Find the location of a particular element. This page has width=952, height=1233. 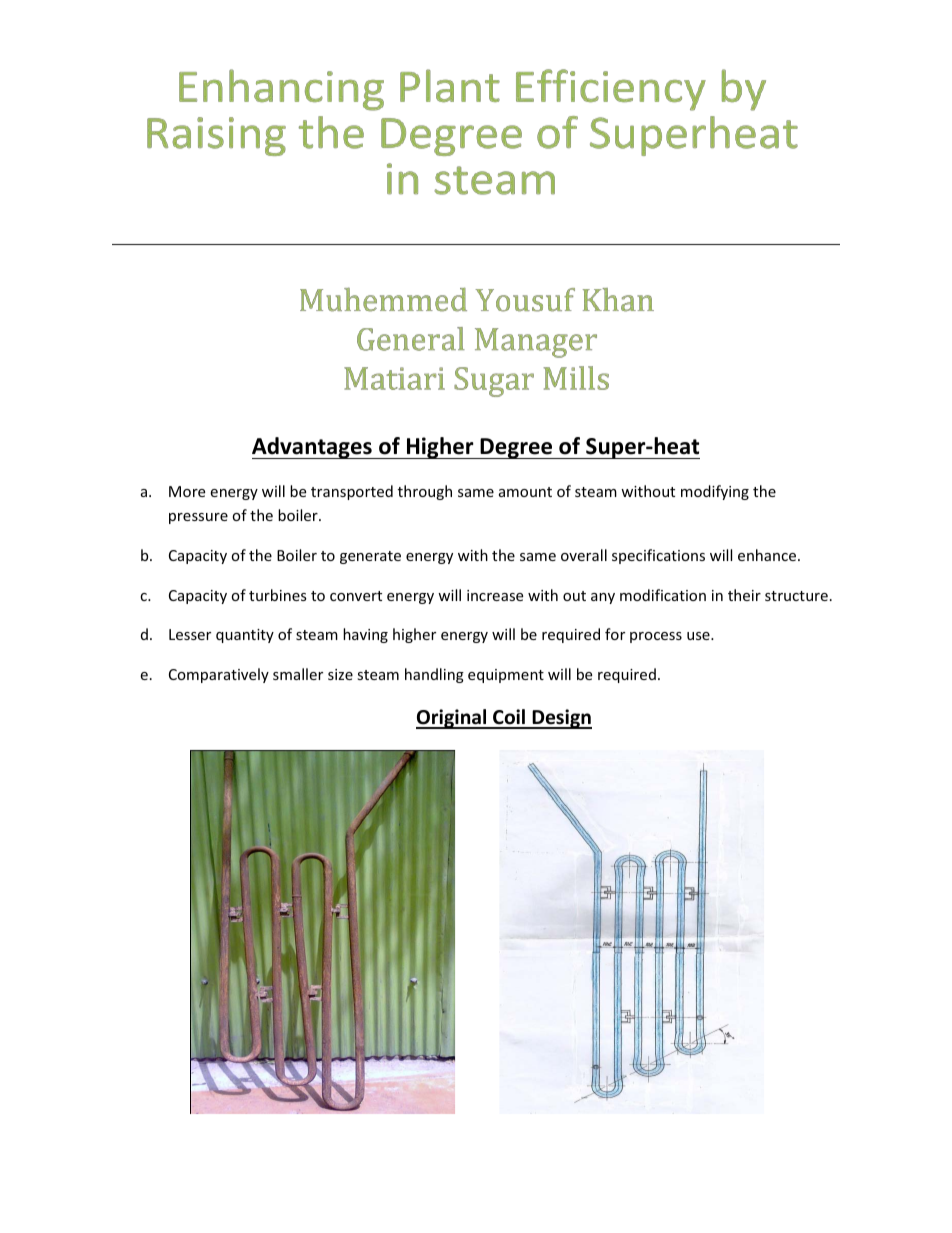

Degree is located at coordinates (516, 448).
